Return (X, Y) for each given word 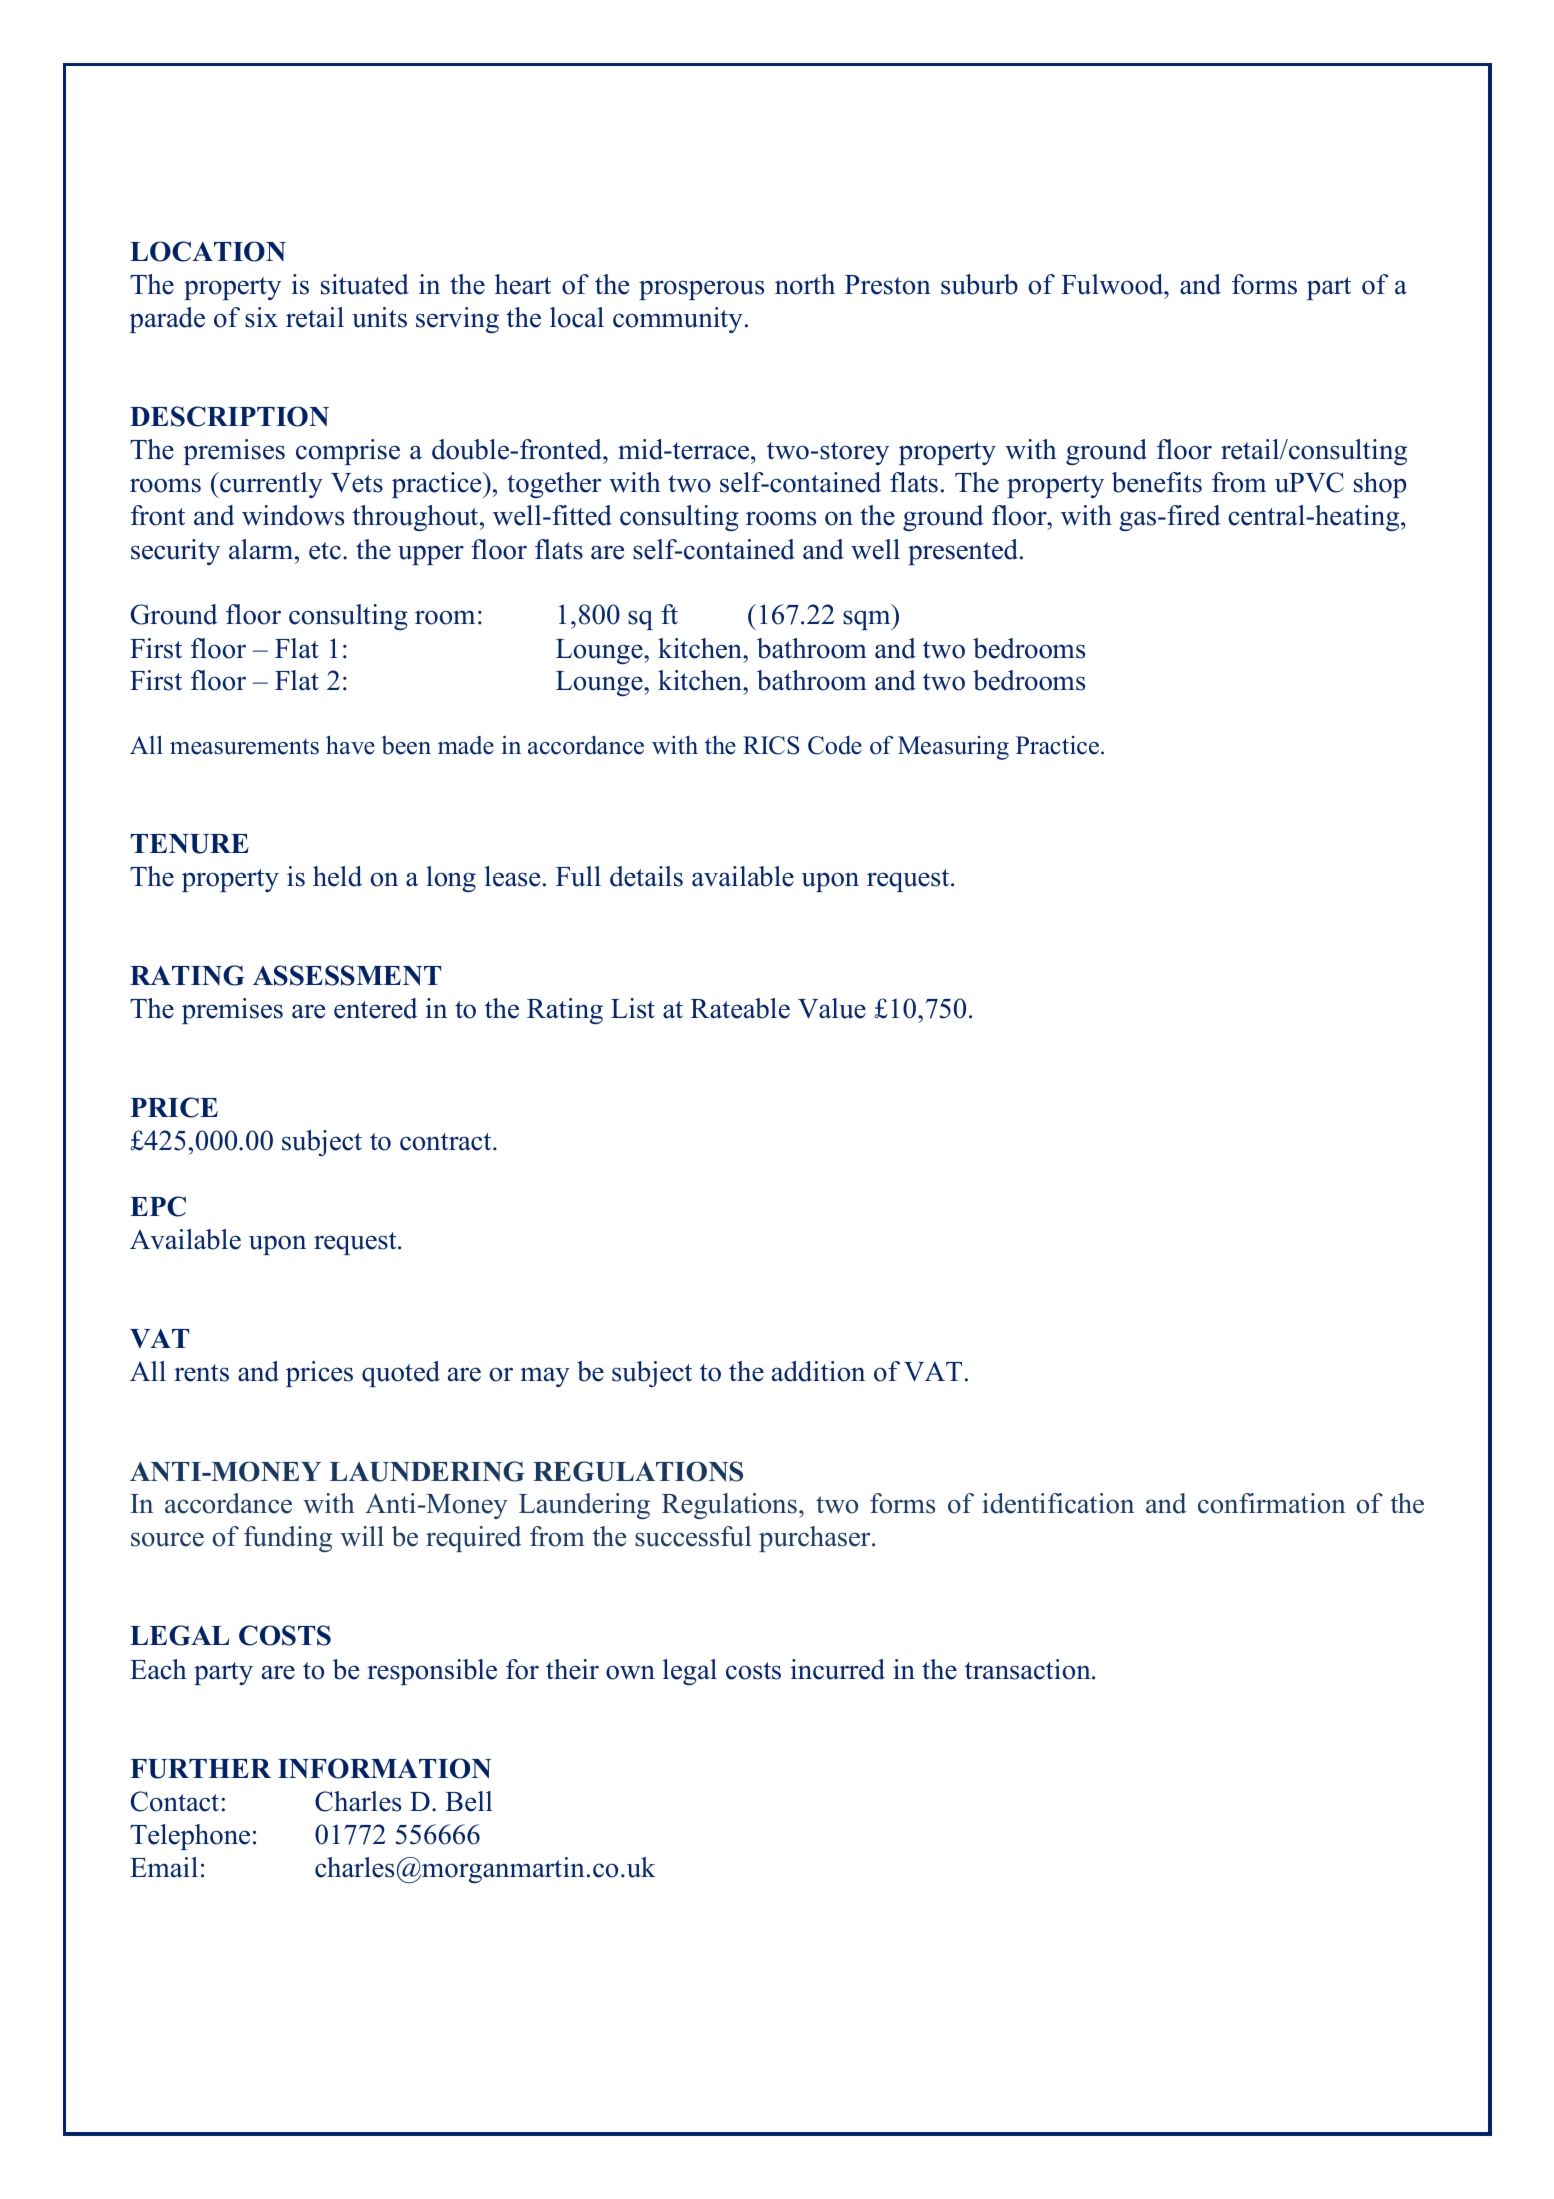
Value (832, 1008)
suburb (979, 284)
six (261, 317)
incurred (838, 1669)
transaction (1029, 1669)
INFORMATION (384, 1768)
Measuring (953, 748)
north (805, 284)
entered (376, 1008)
